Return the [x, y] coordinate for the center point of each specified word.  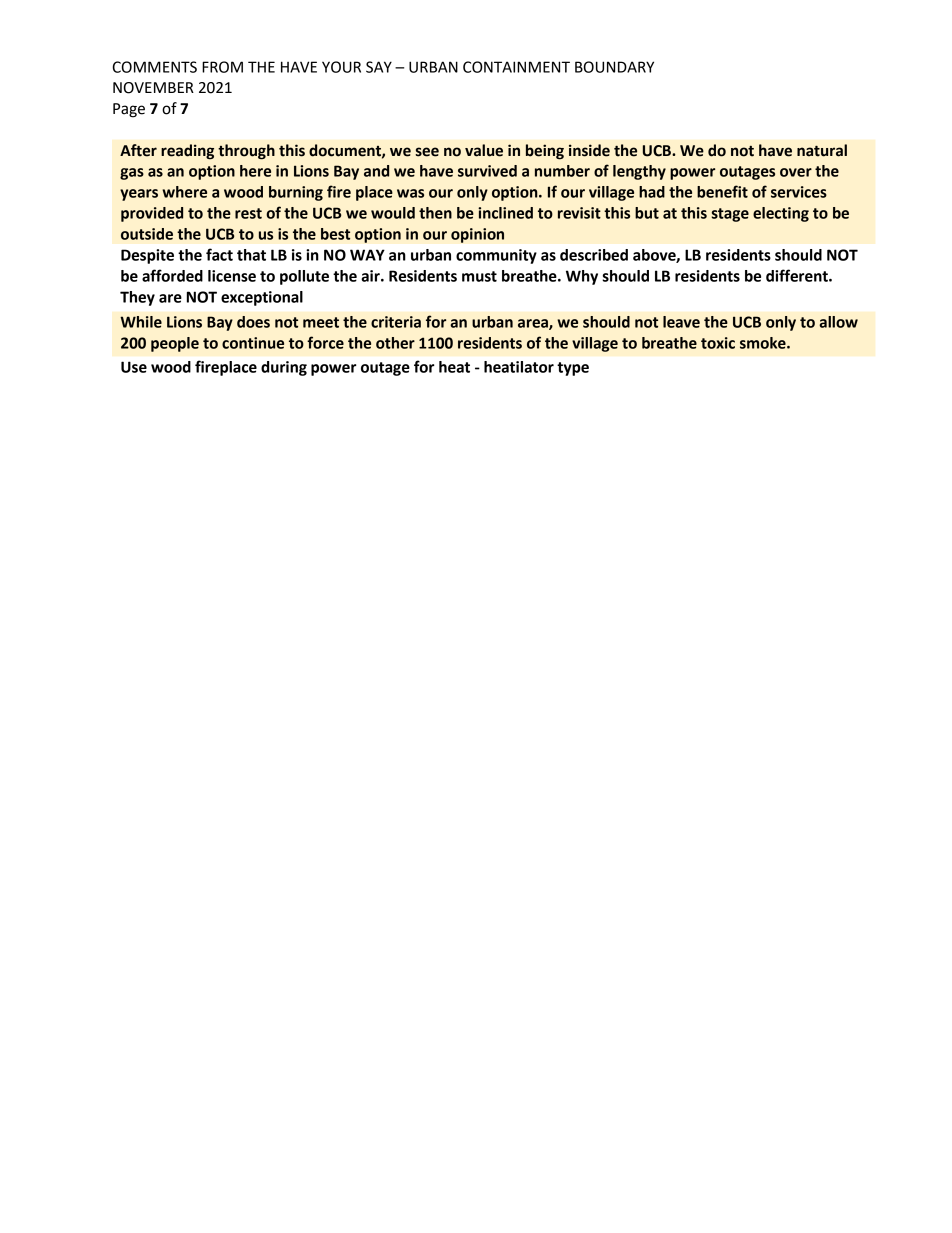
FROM [222, 67]
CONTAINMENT [516, 67]
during [284, 368]
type [573, 369]
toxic [718, 343]
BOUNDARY [614, 67]
